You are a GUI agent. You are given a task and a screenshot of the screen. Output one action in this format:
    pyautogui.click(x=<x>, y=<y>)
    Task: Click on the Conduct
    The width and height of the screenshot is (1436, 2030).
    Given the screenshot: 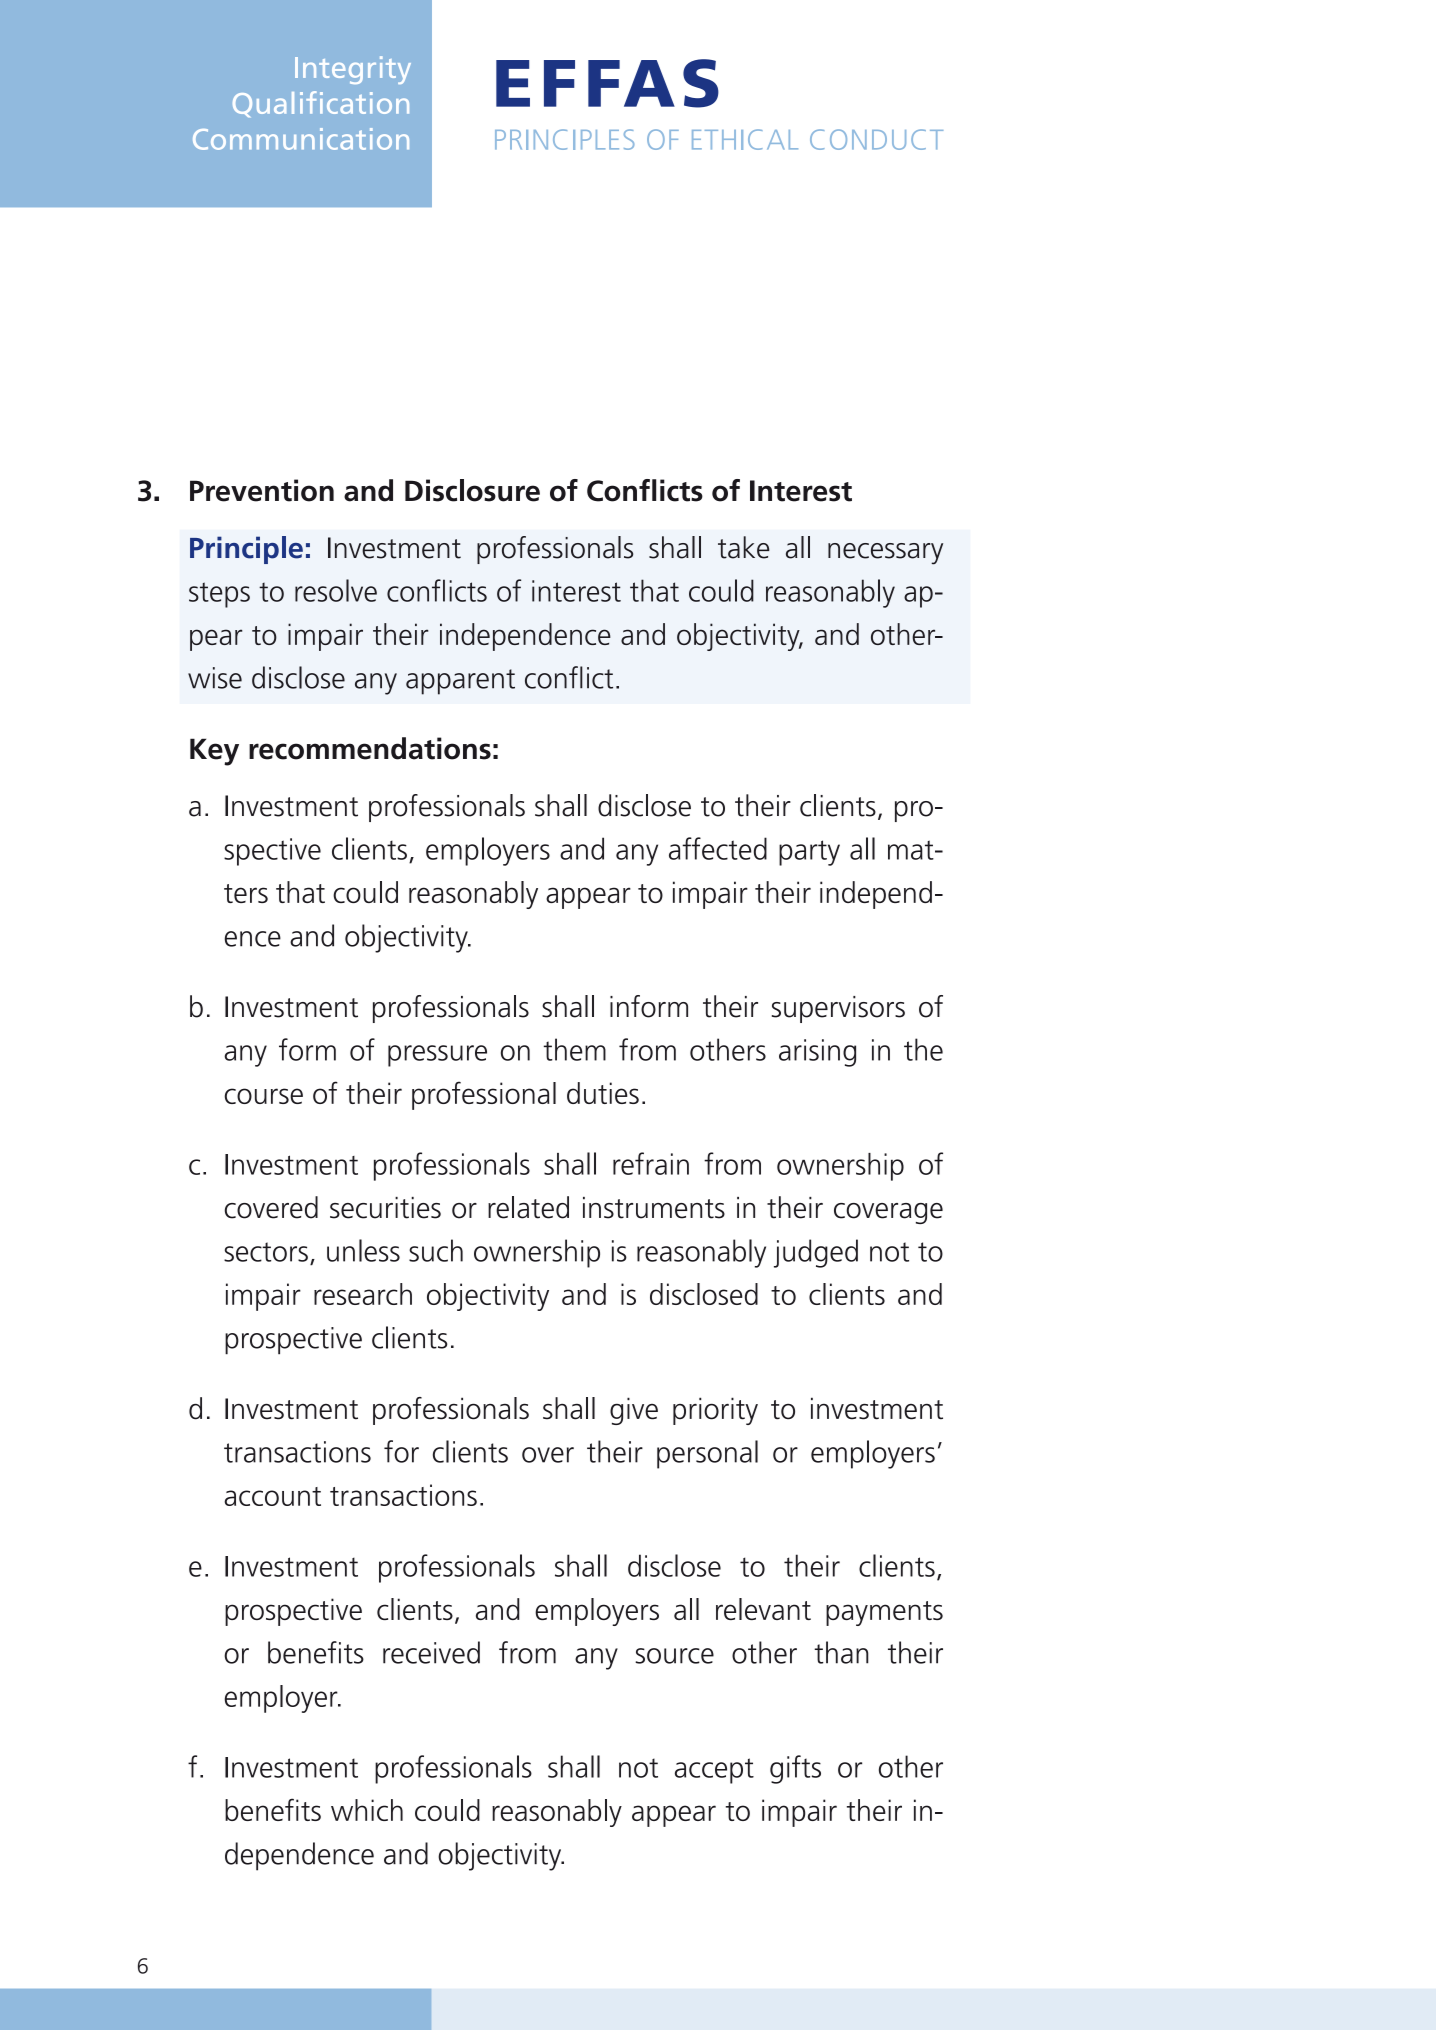 What is the action you would take?
    pyautogui.click(x=876, y=139)
